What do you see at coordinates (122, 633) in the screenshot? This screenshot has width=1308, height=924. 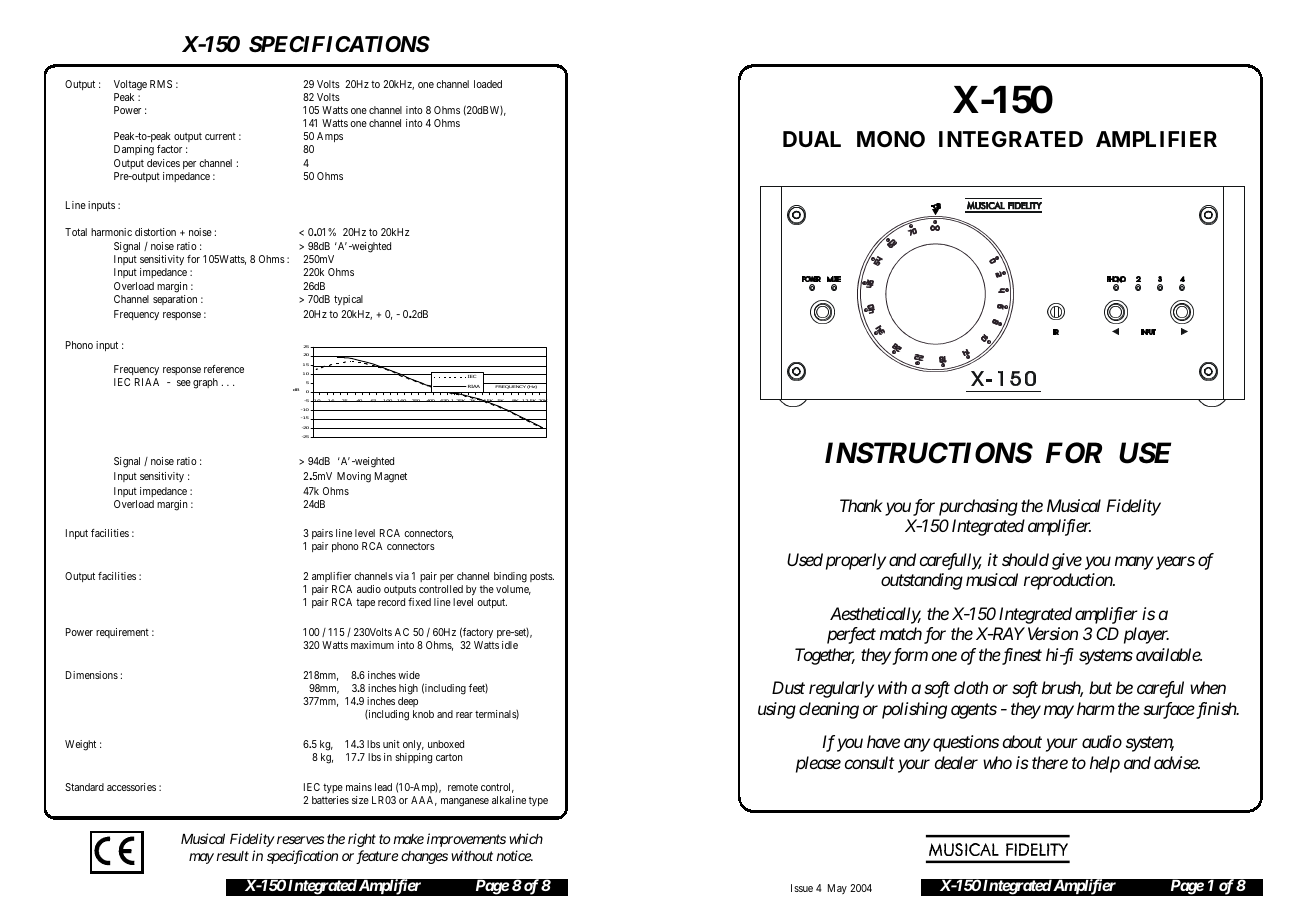 I see `requirement` at bounding box center [122, 633].
